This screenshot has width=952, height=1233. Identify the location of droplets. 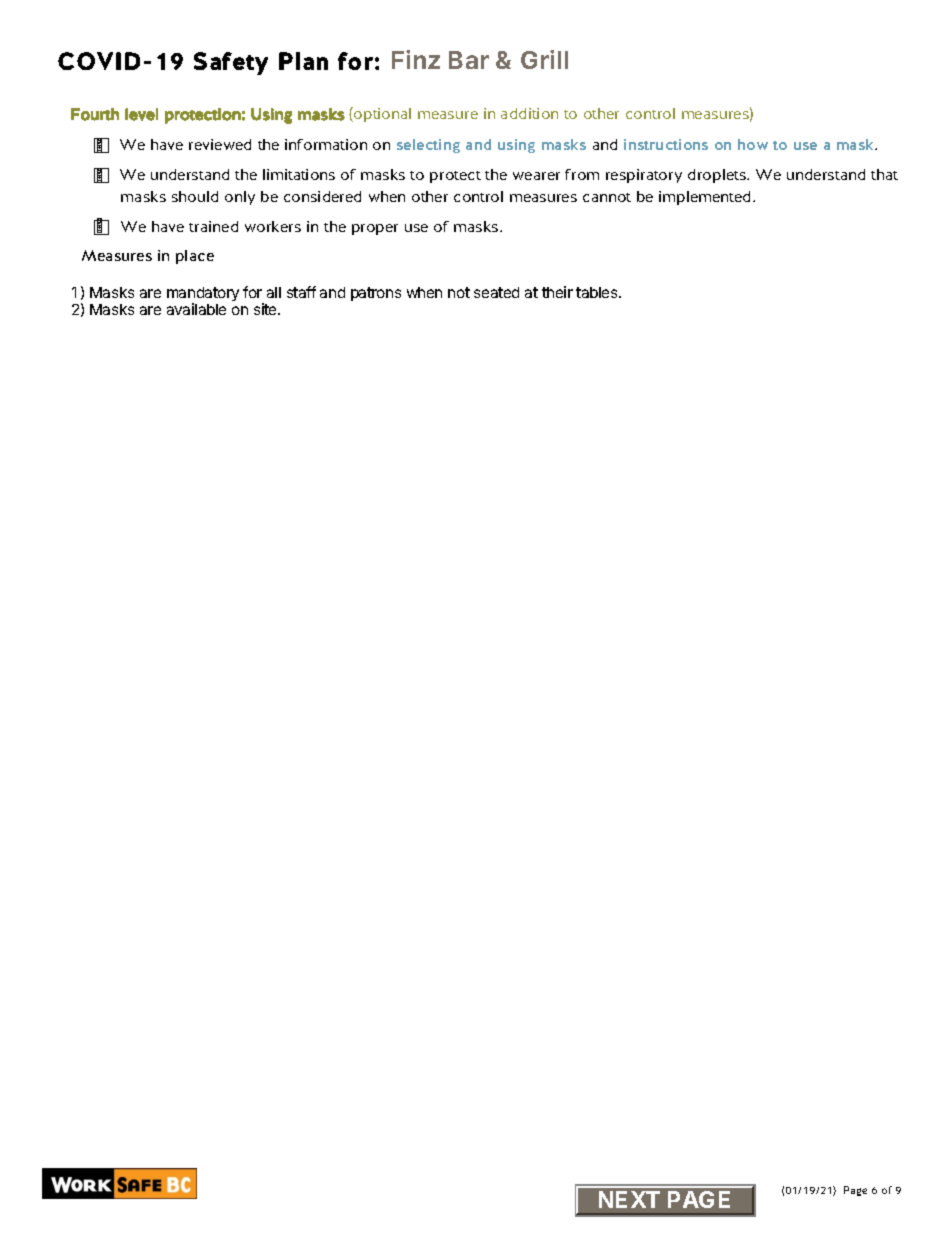
(718, 176).
